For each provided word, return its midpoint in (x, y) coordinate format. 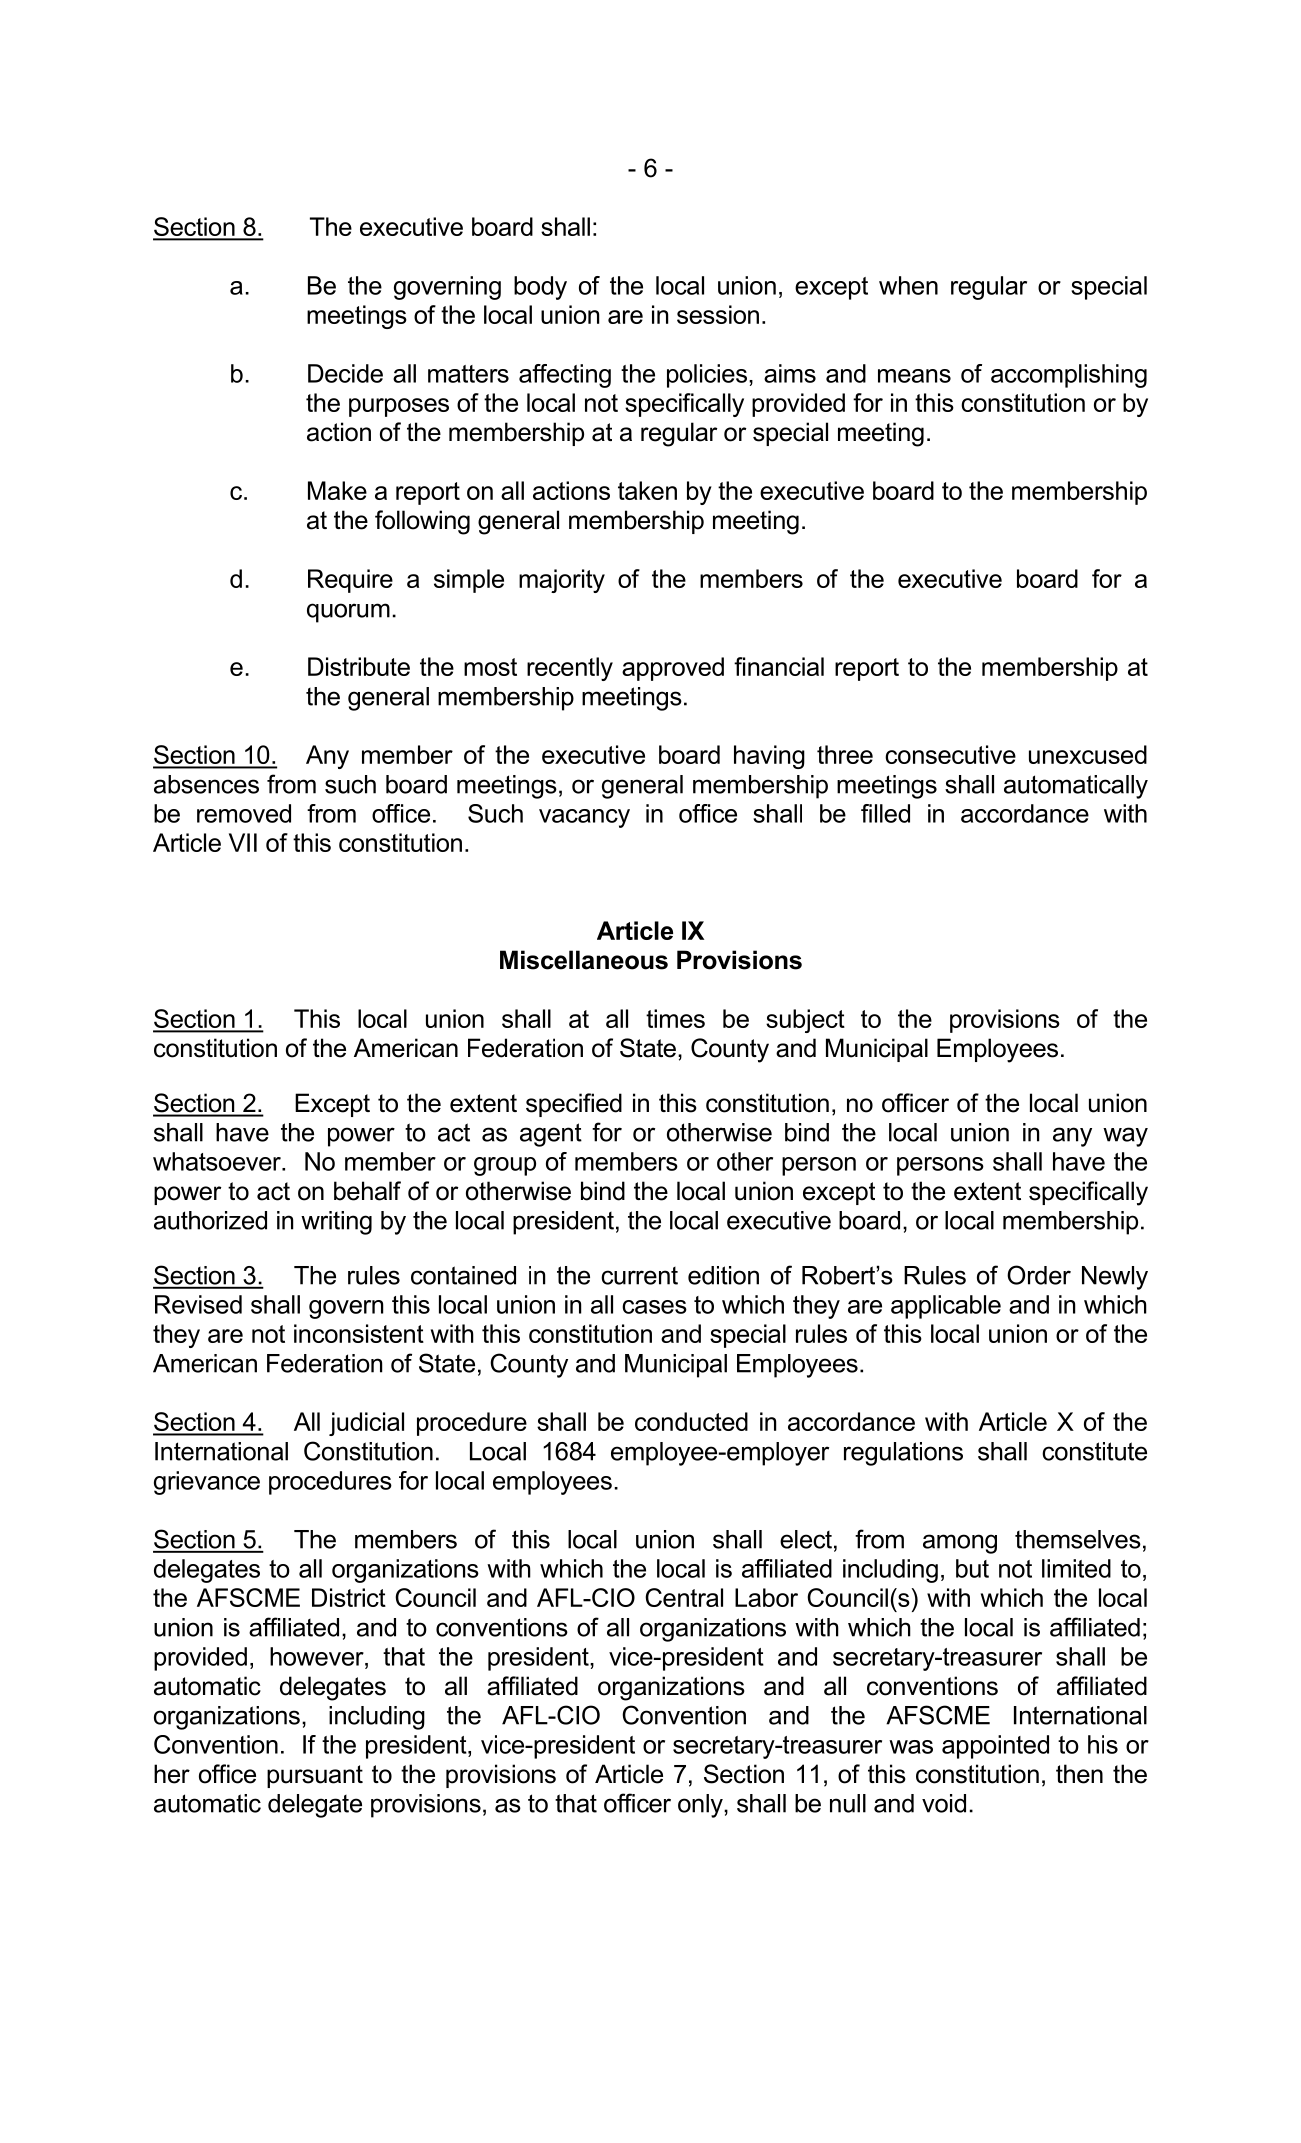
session (718, 314)
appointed (995, 1747)
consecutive (950, 754)
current (639, 1276)
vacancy (584, 818)
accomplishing (1069, 376)
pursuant (315, 1776)
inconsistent (359, 1333)
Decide (345, 373)
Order (1039, 1275)
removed (244, 813)
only (701, 1806)
